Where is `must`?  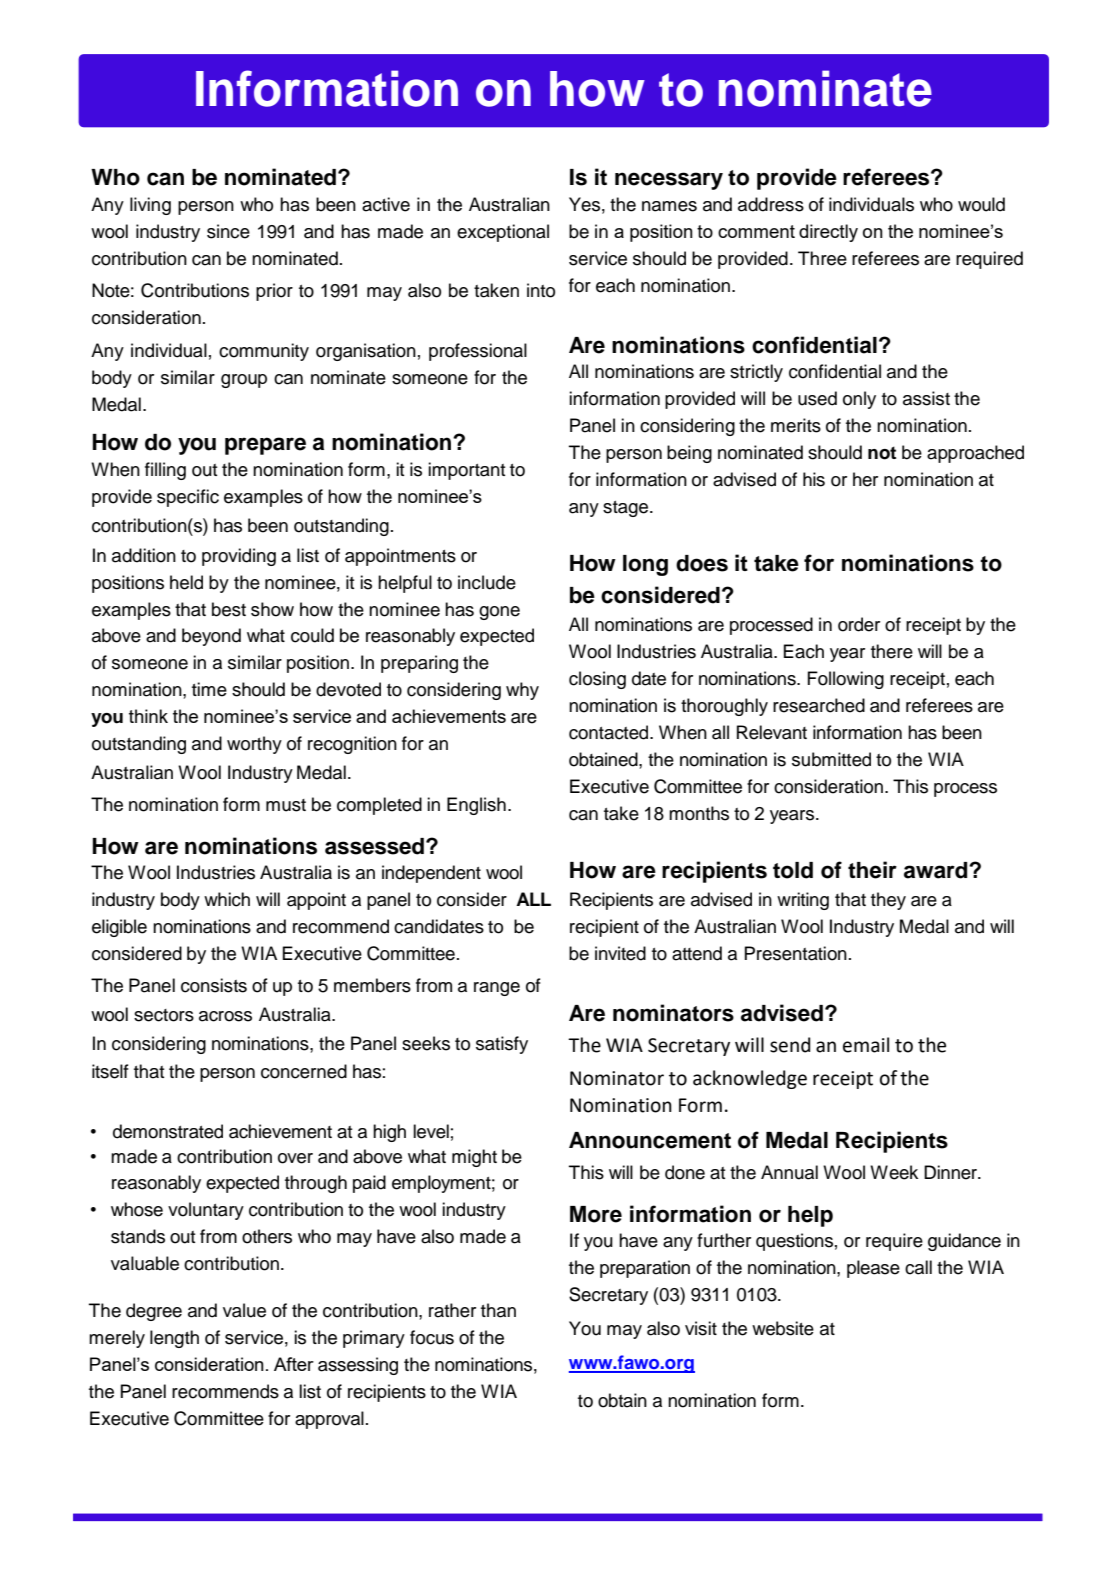
must is located at coordinates (286, 805).
